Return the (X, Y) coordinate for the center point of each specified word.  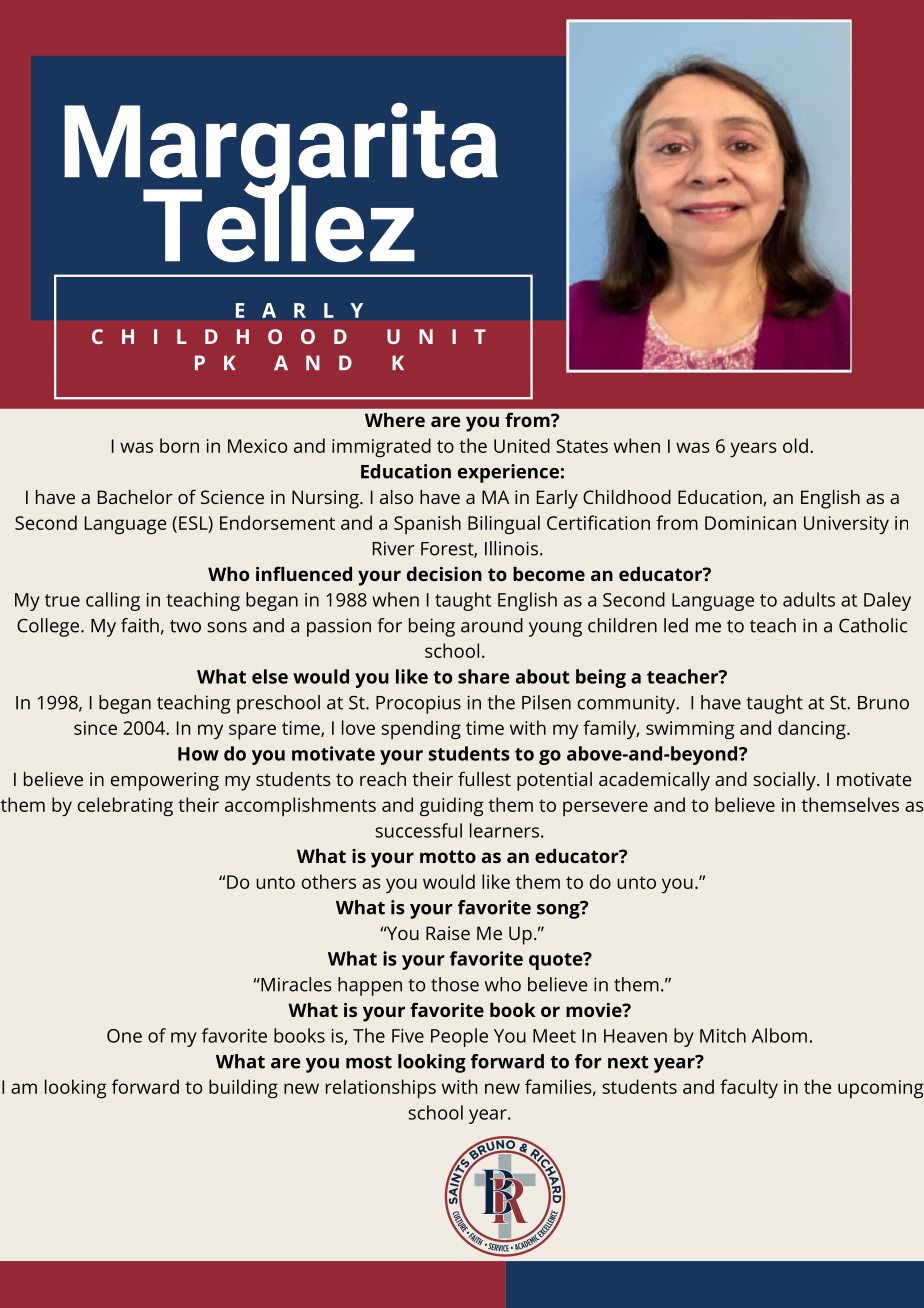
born (179, 445)
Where (395, 420)
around (492, 625)
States (582, 446)
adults (809, 599)
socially (784, 781)
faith (140, 625)
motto (448, 856)
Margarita (281, 151)
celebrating (125, 807)
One (124, 1036)
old (795, 445)
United (522, 445)
